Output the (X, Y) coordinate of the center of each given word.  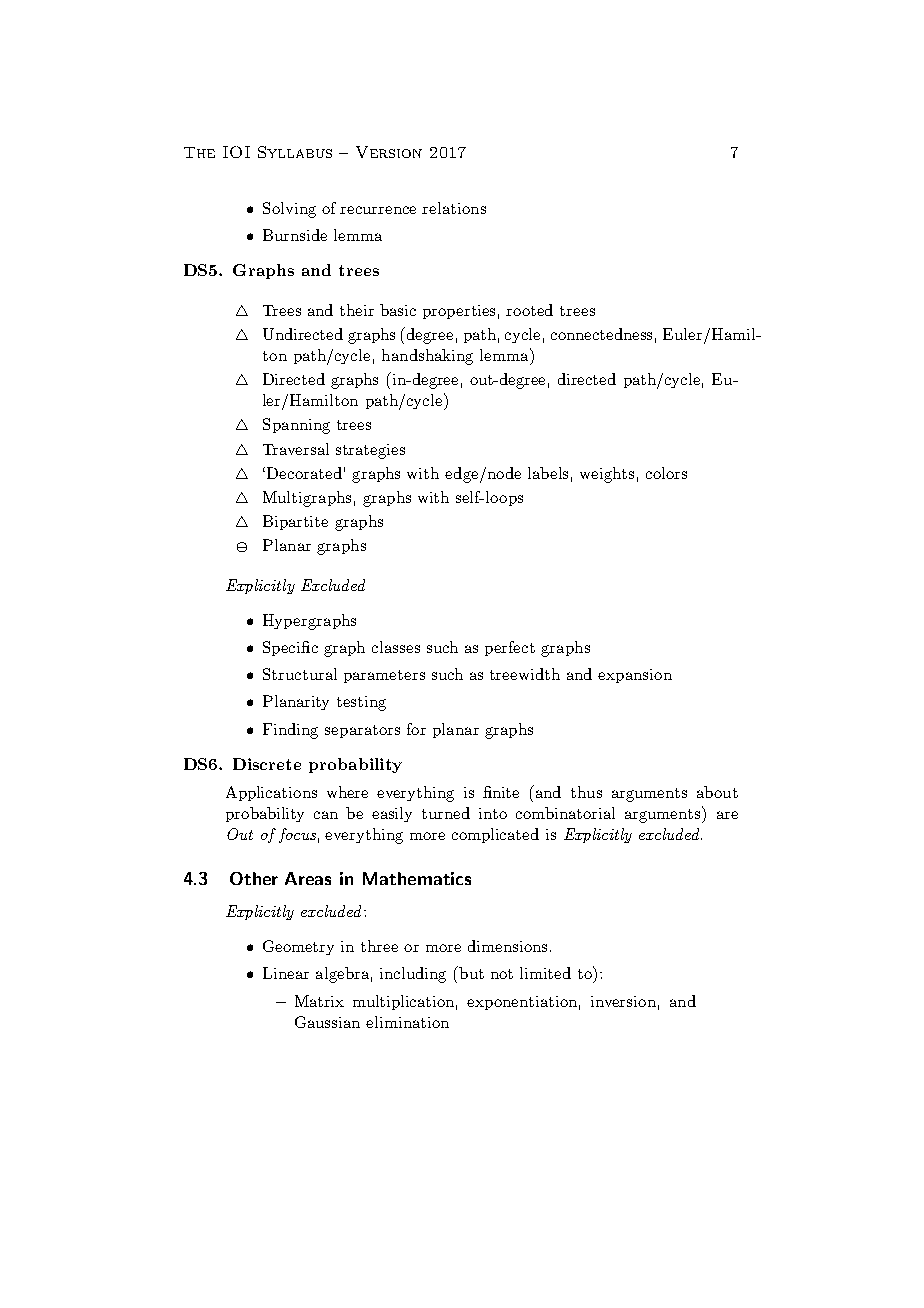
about (717, 792)
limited (545, 973)
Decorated (304, 473)
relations (454, 208)
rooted (529, 310)
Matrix (319, 1001)
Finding (290, 731)
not (502, 974)
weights (607, 475)
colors (666, 473)
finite (501, 792)
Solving (289, 210)
